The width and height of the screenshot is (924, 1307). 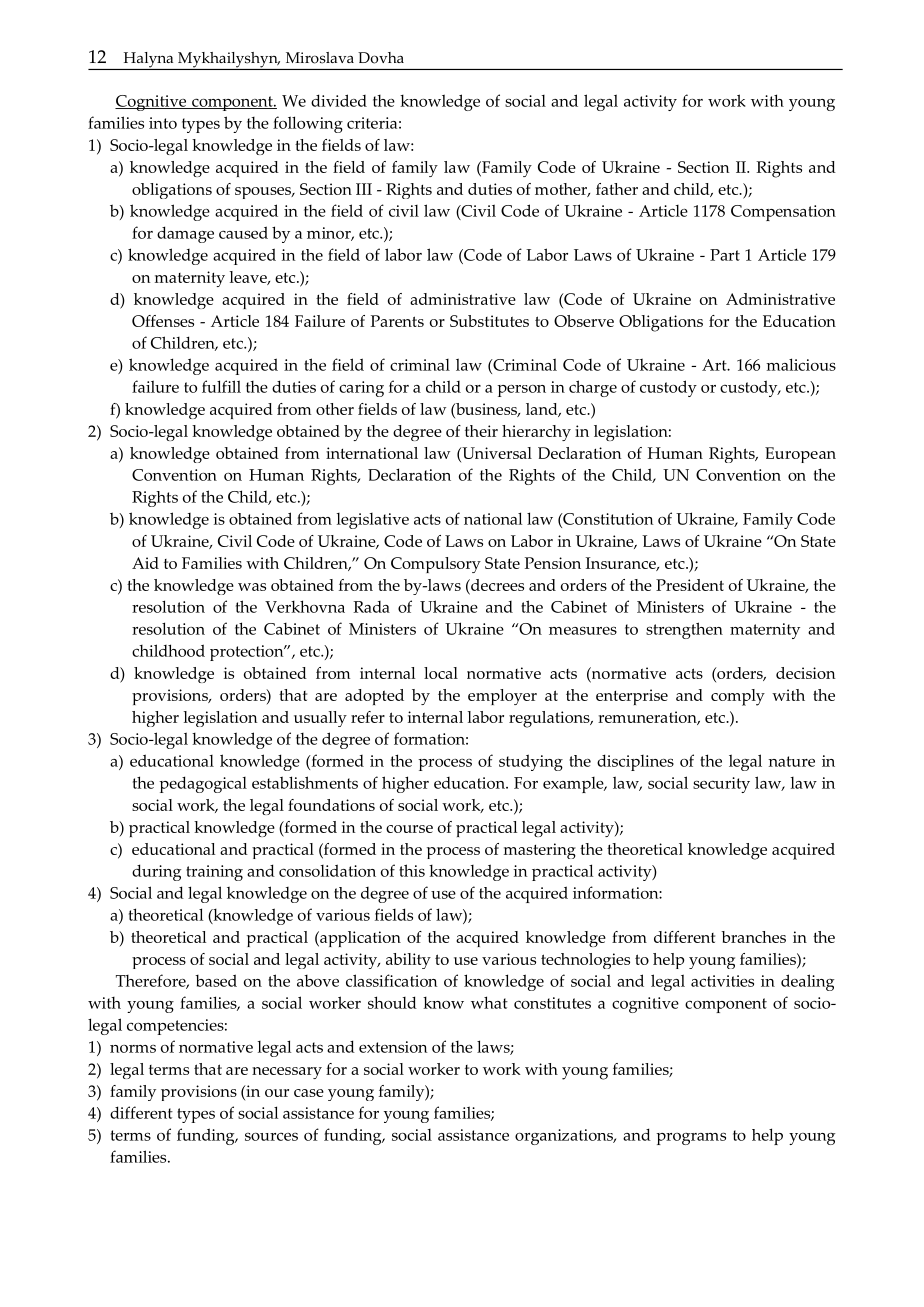 What do you see at coordinates (783, 213) in the screenshot?
I see `Compensation` at bounding box center [783, 213].
